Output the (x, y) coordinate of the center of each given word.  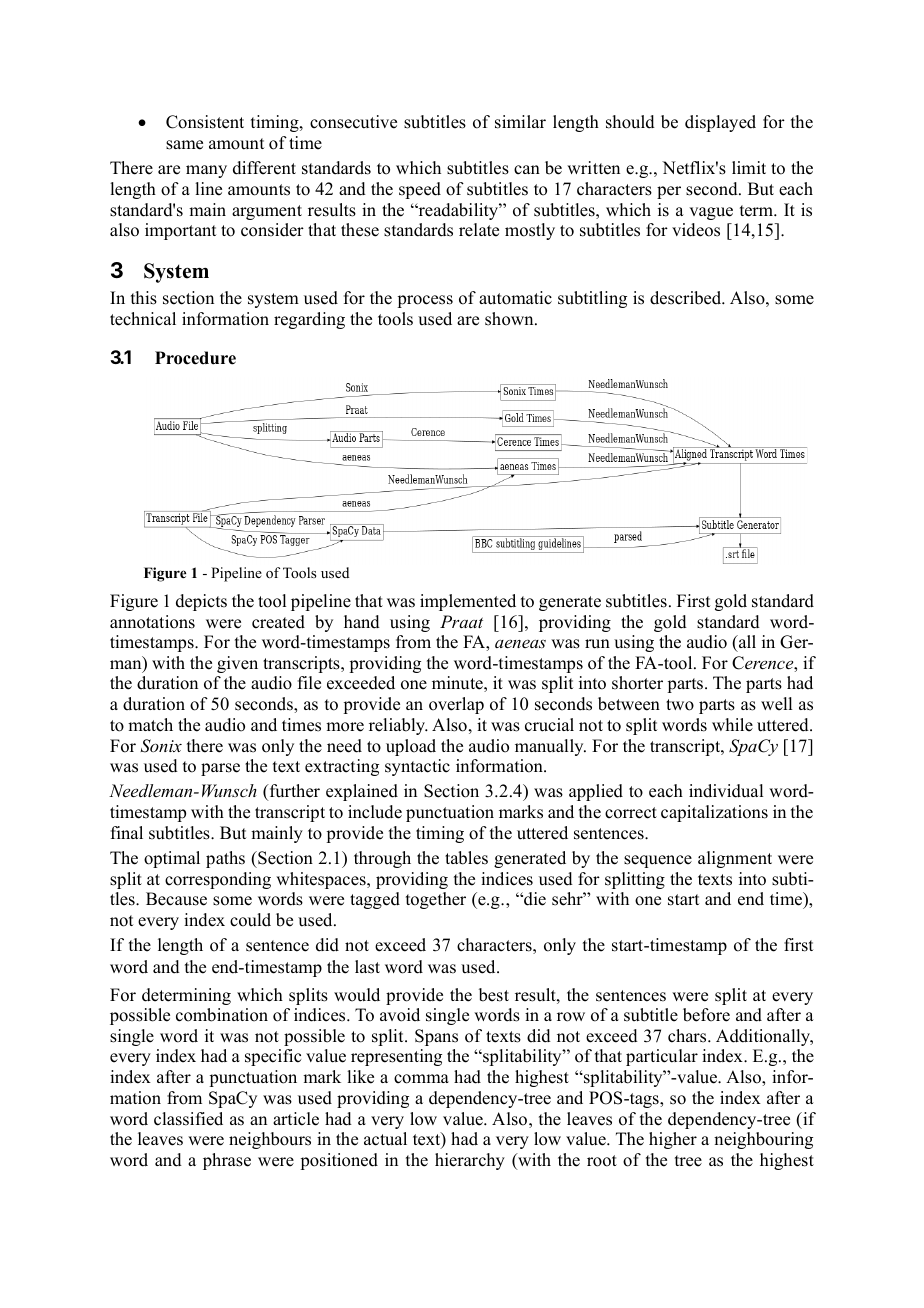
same (184, 145)
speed (420, 190)
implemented (468, 602)
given (237, 664)
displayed (720, 123)
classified (188, 1119)
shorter (637, 683)
